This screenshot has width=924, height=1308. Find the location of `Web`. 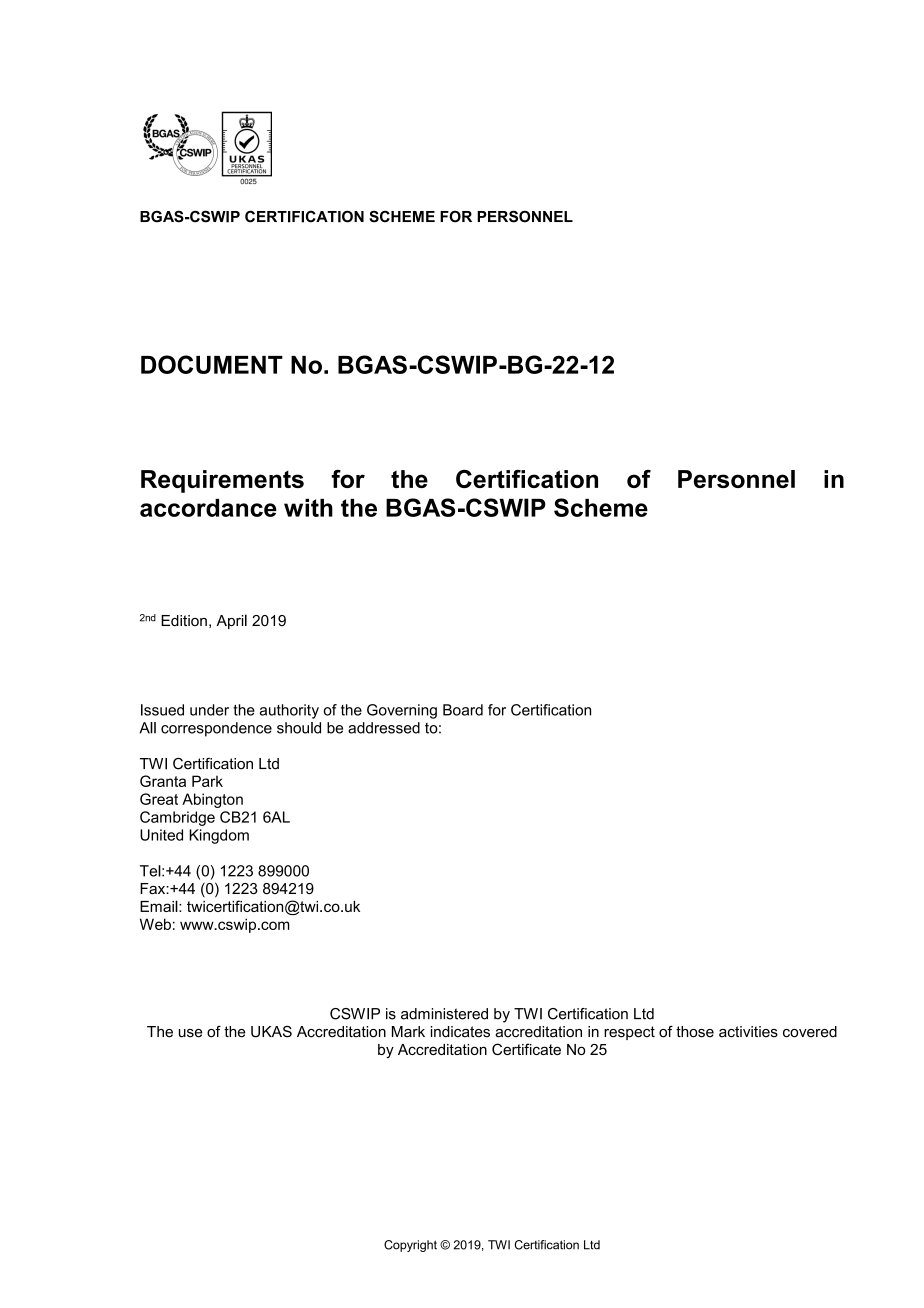

Web is located at coordinates (155, 924).
